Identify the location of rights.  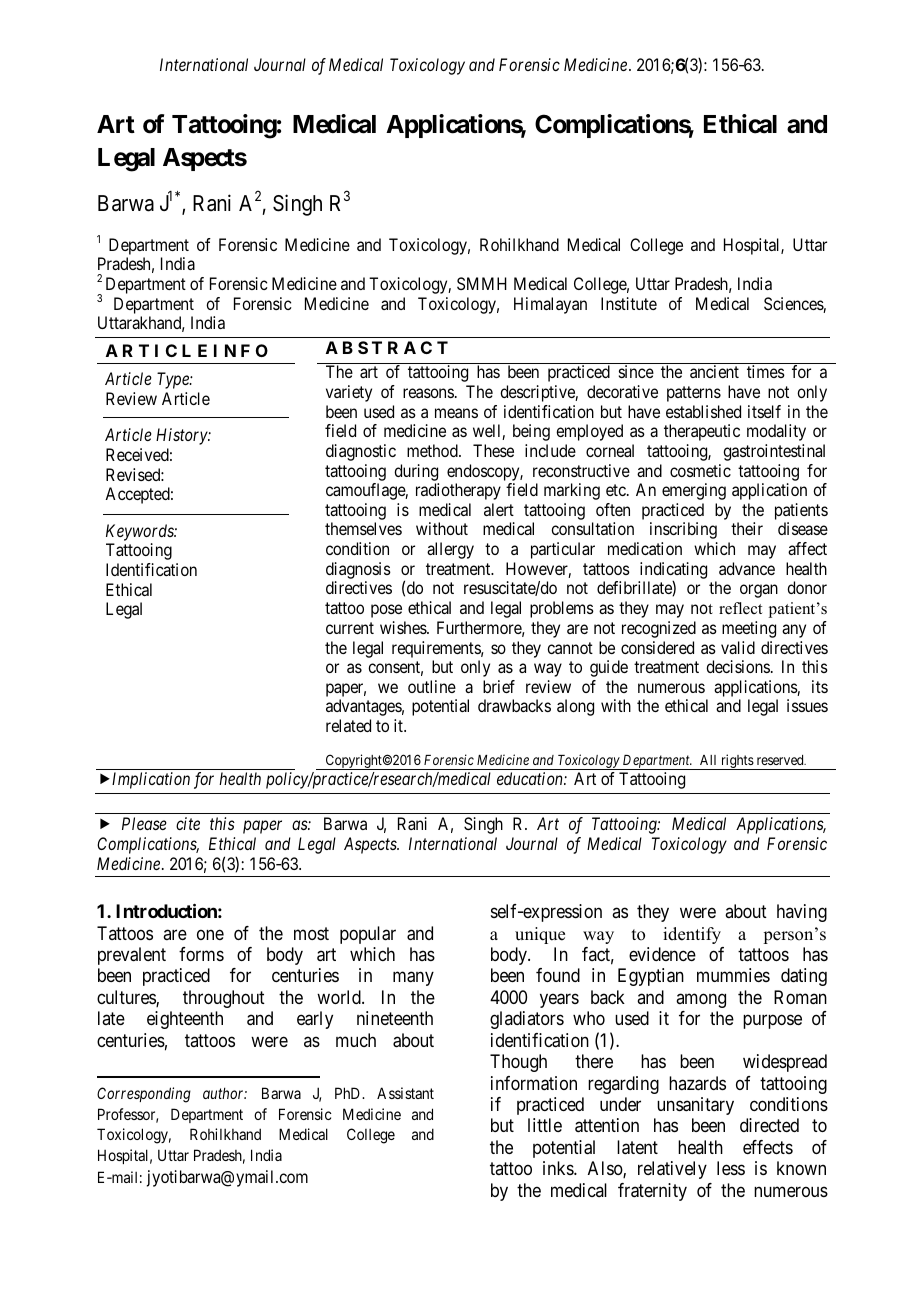
(737, 762).
